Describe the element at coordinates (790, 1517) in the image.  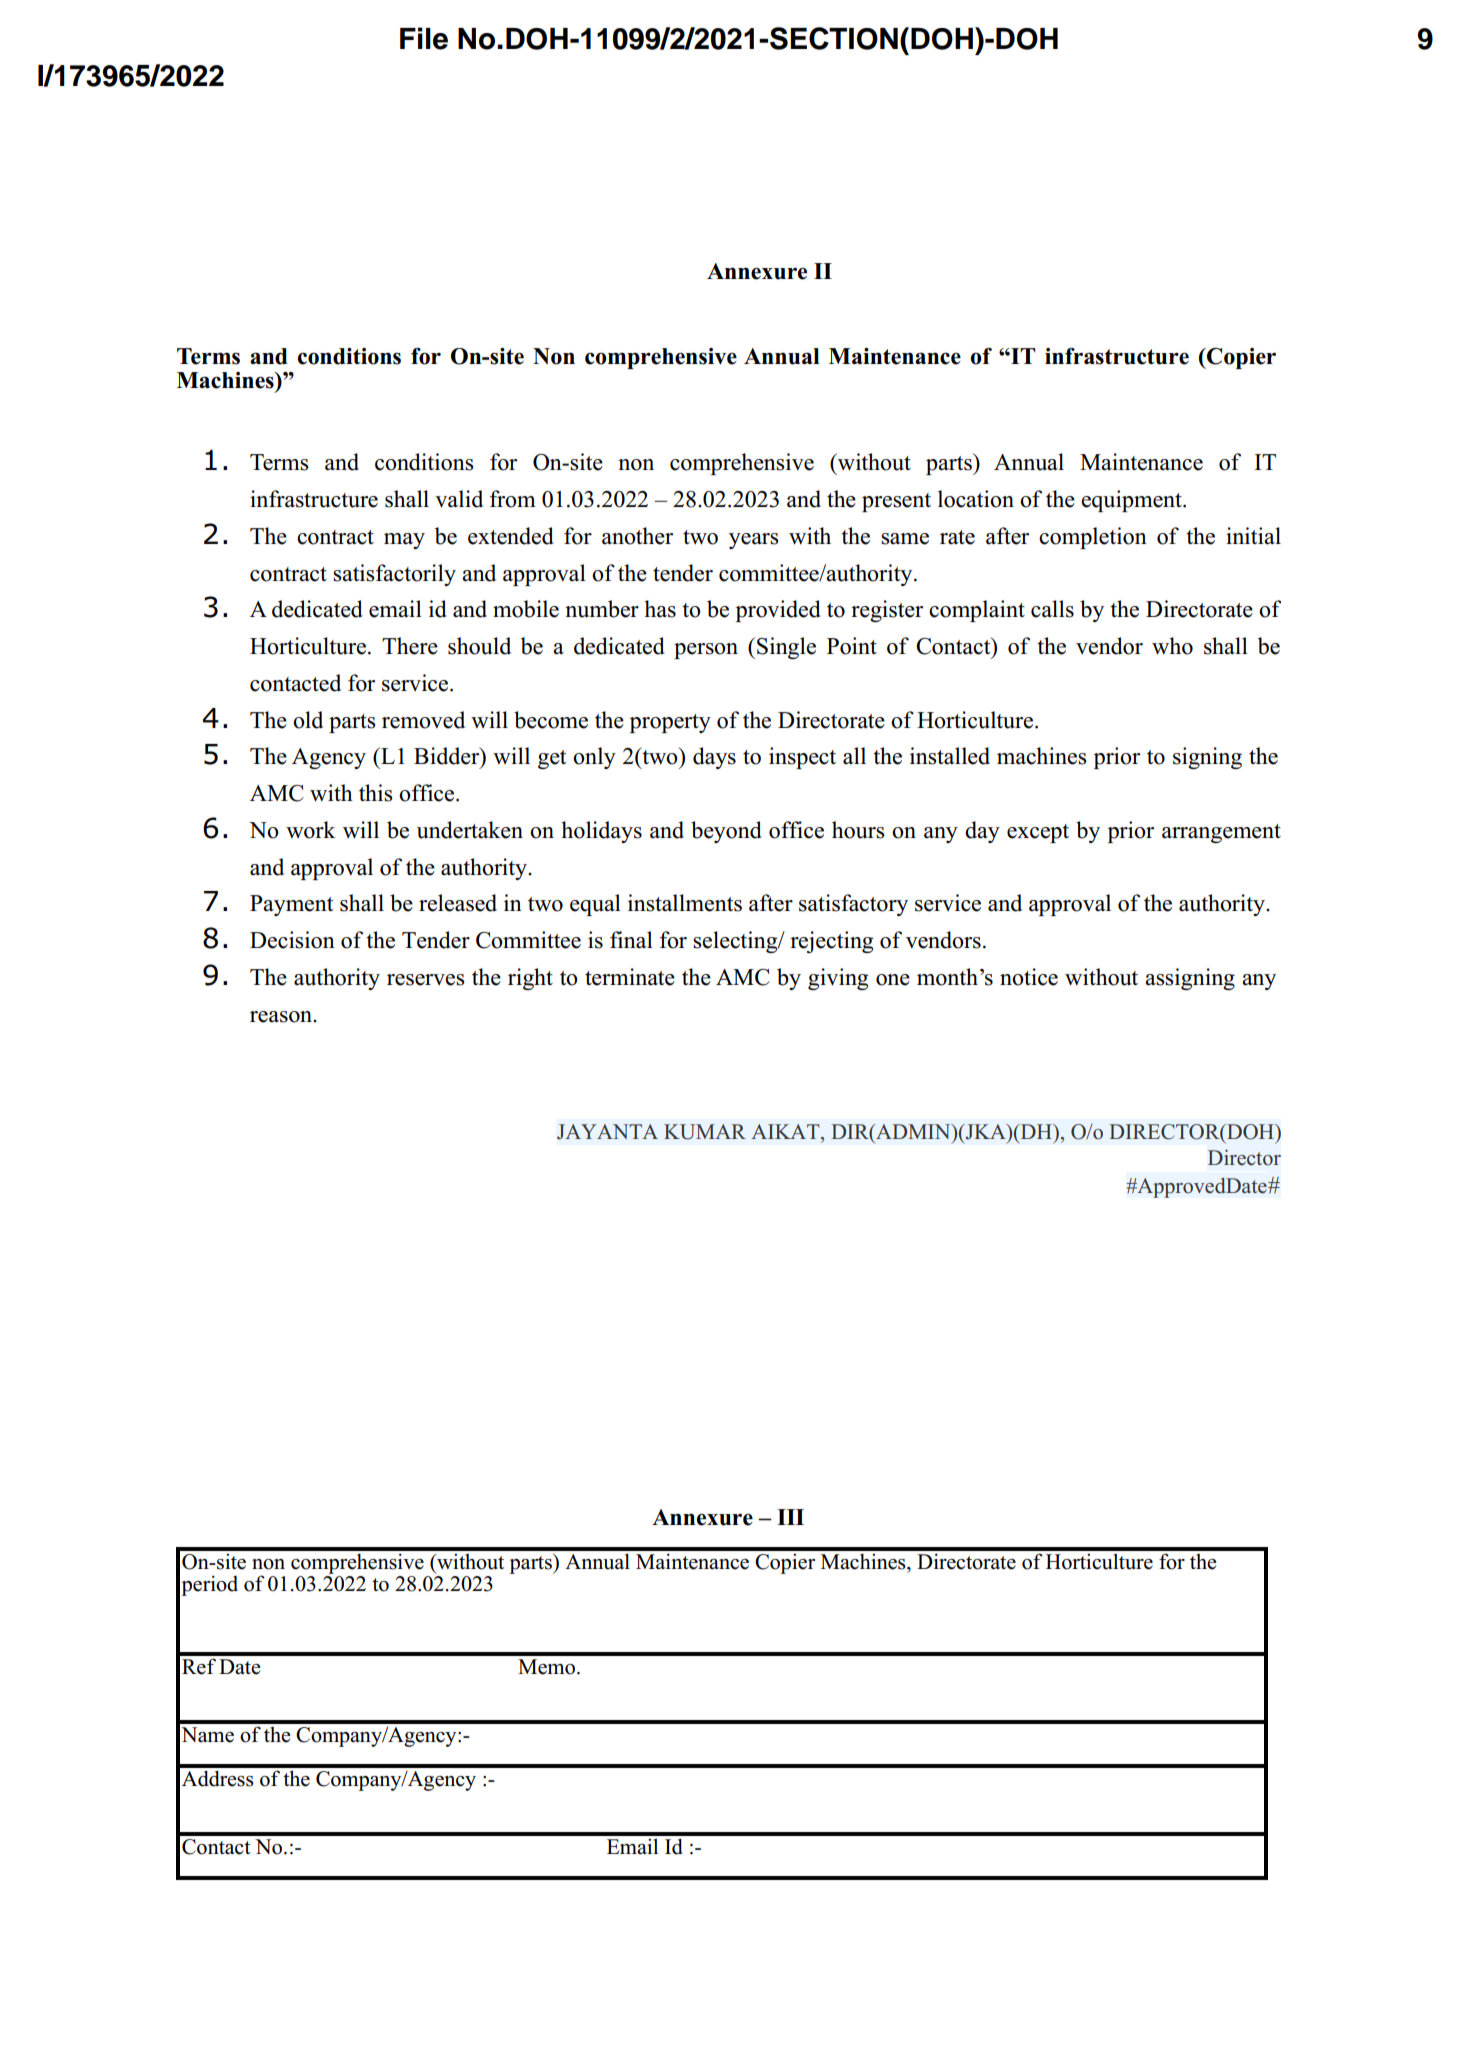
I see `III` at that location.
